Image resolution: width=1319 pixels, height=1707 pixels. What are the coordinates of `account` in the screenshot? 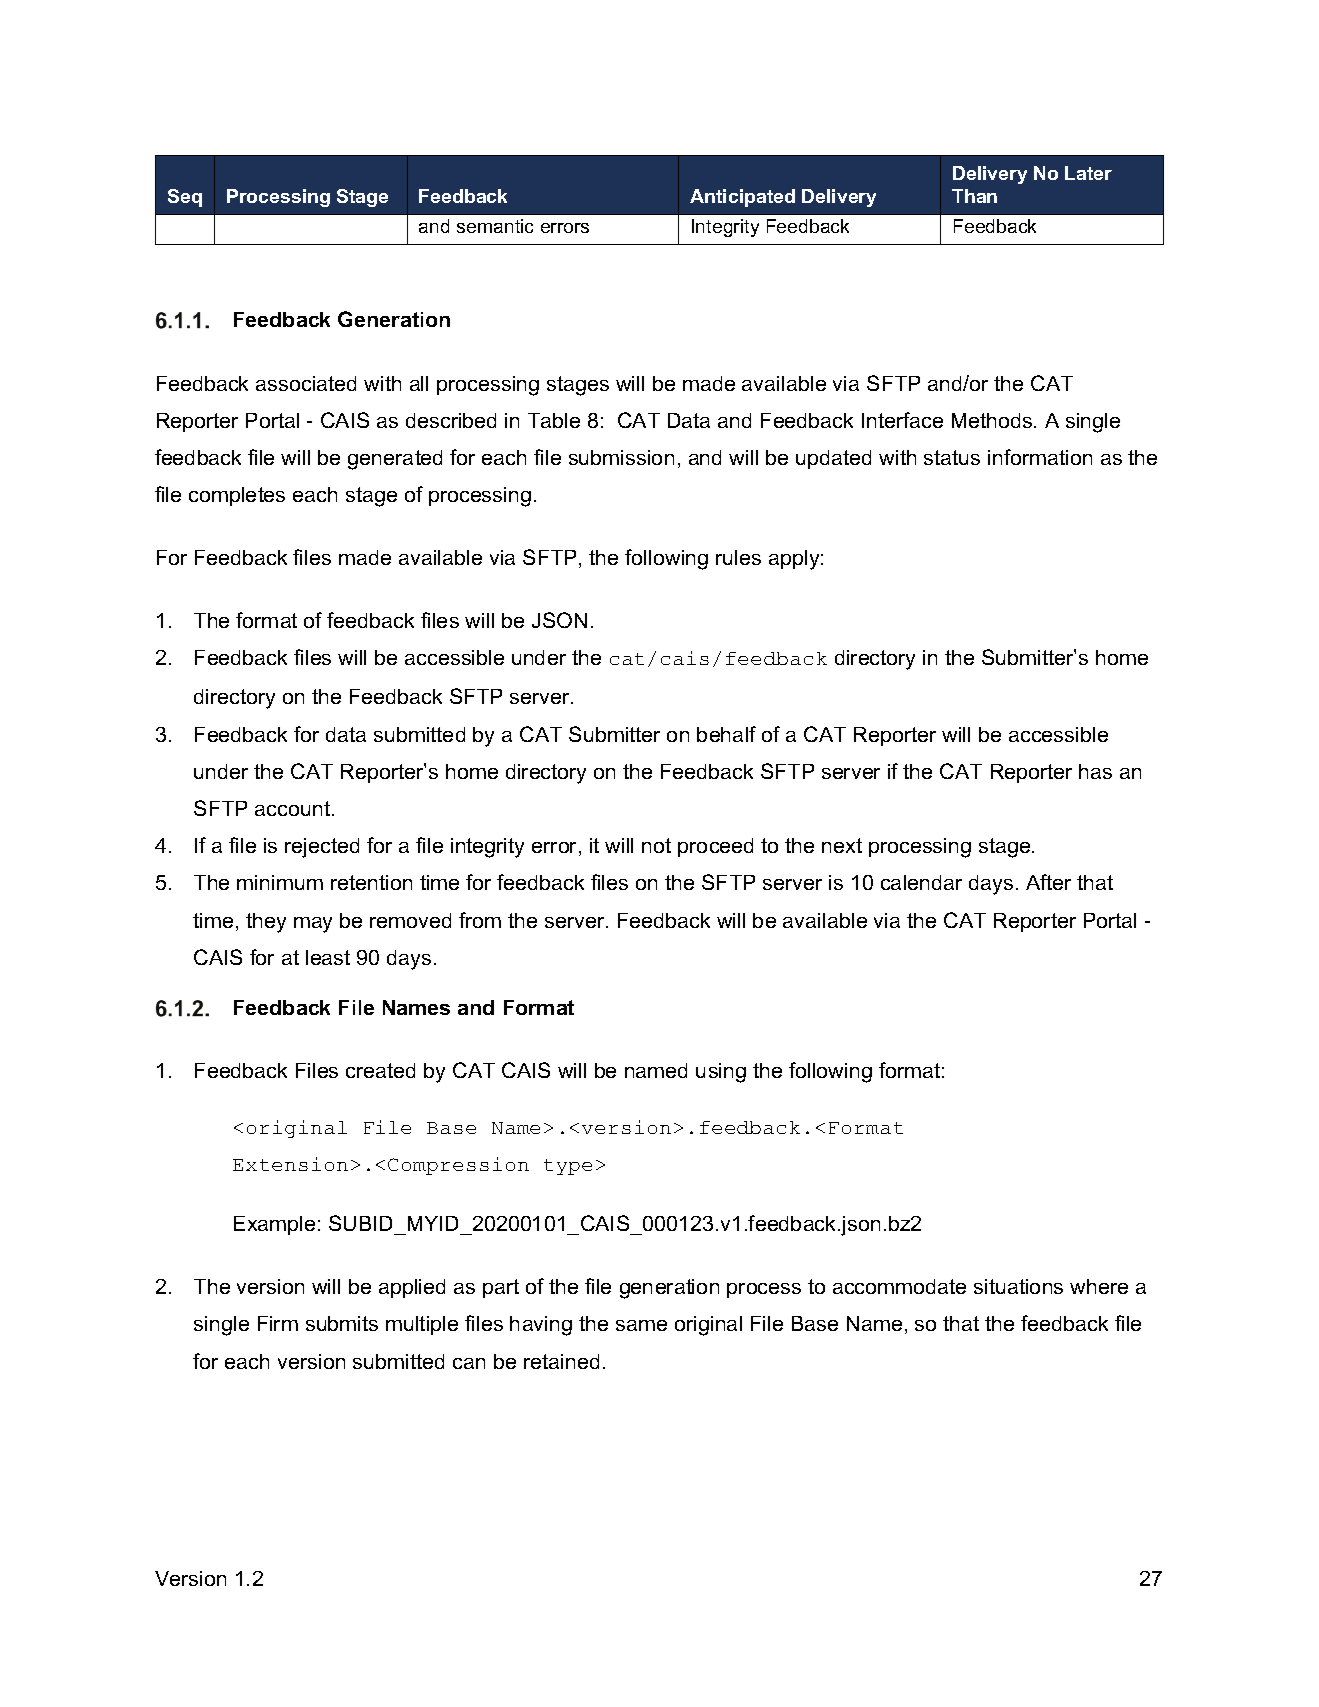 It's located at (294, 808).
